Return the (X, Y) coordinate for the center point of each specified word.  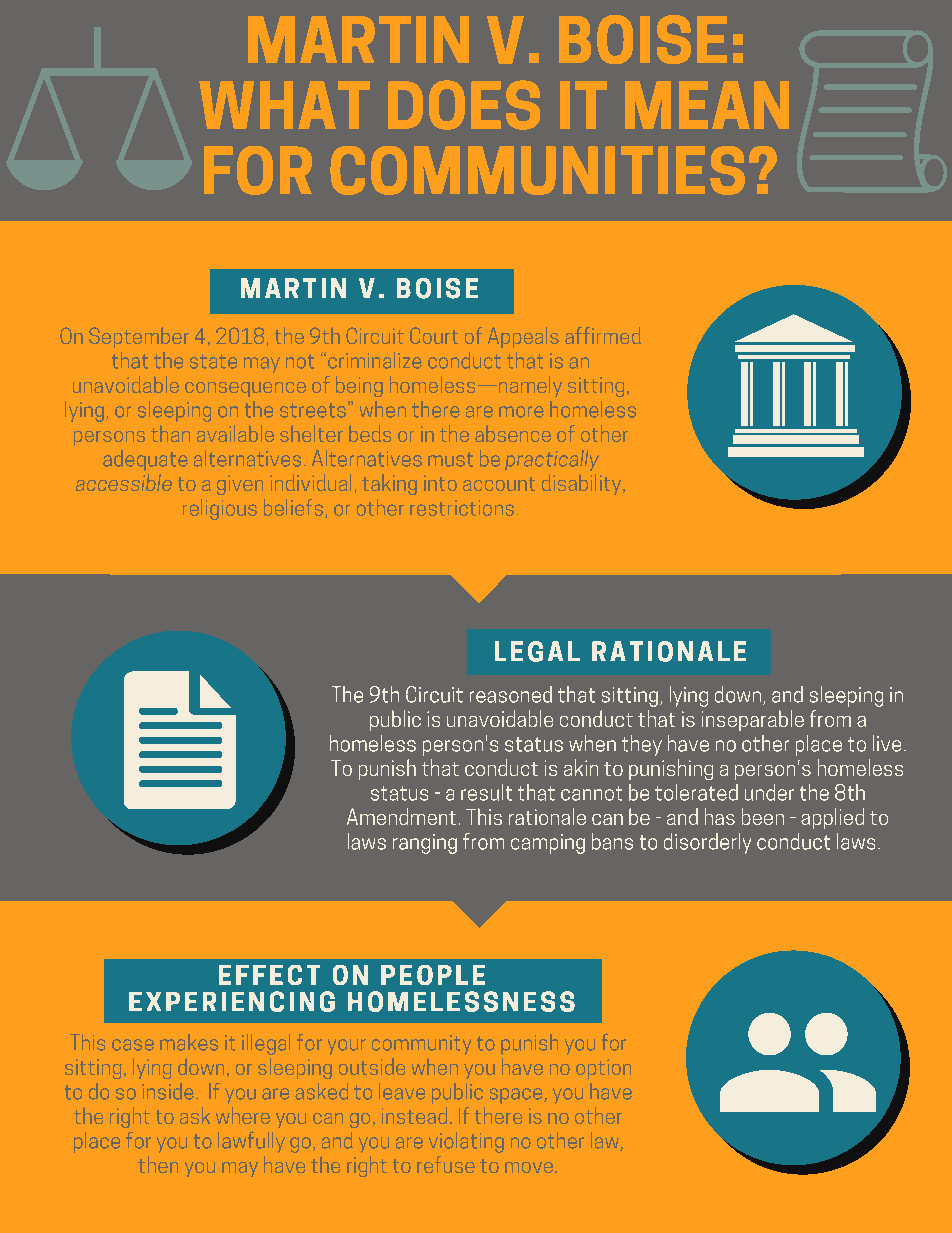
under (769, 792)
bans (612, 841)
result (486, 792)
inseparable (753, 720)
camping (548, 844)
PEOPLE (433, 975)
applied (832, 818)
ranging (425, 844)
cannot (591, 793)
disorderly (707, 843)
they (642, 745)
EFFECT (269, 975)
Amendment (401, 816)
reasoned (511, 694)
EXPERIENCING (232, 1001)
